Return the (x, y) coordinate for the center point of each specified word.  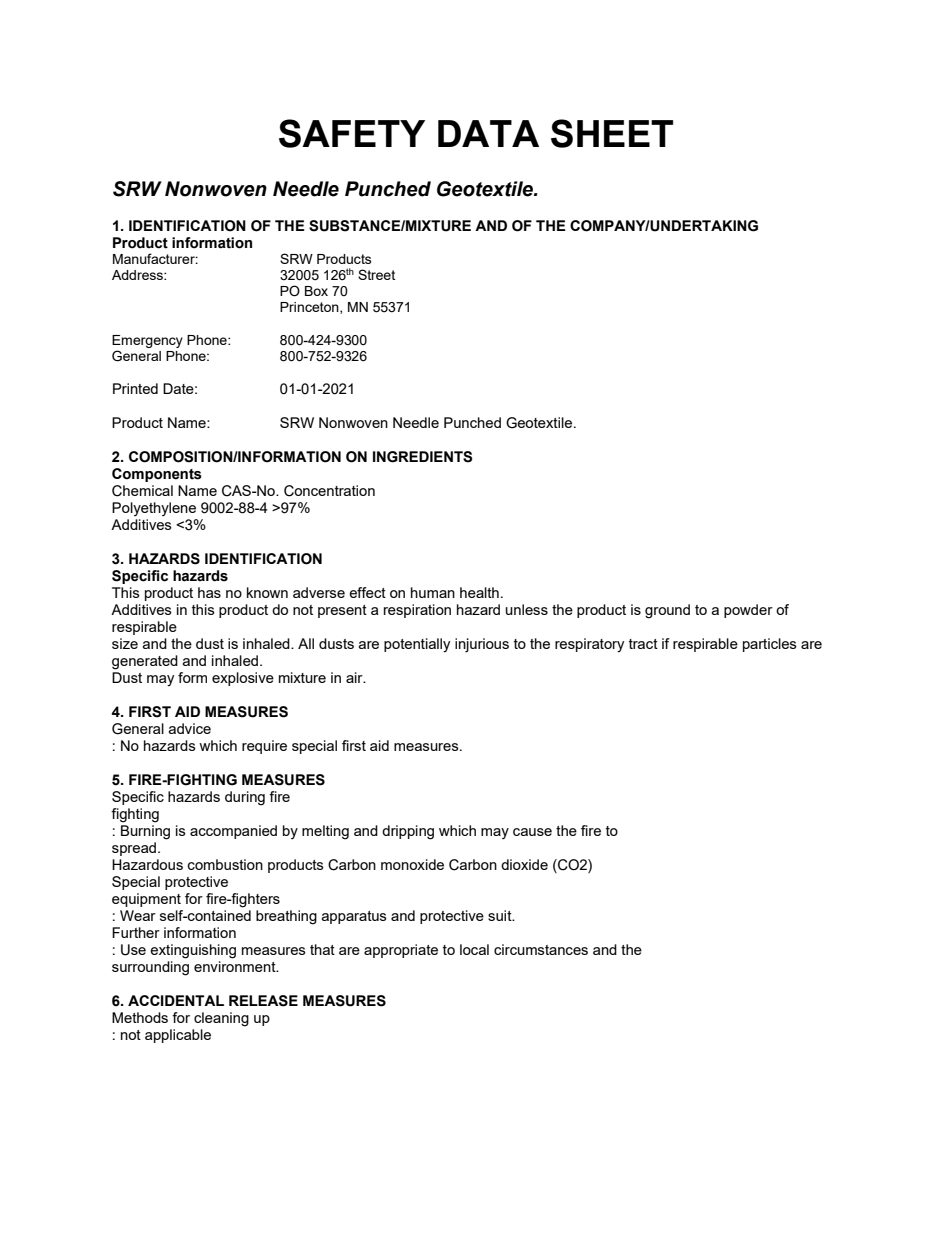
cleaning (221, 1019)
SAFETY (352, 133)
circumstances (541, 949)
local (474, 949)
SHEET (612, 133)
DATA (488, 133)
